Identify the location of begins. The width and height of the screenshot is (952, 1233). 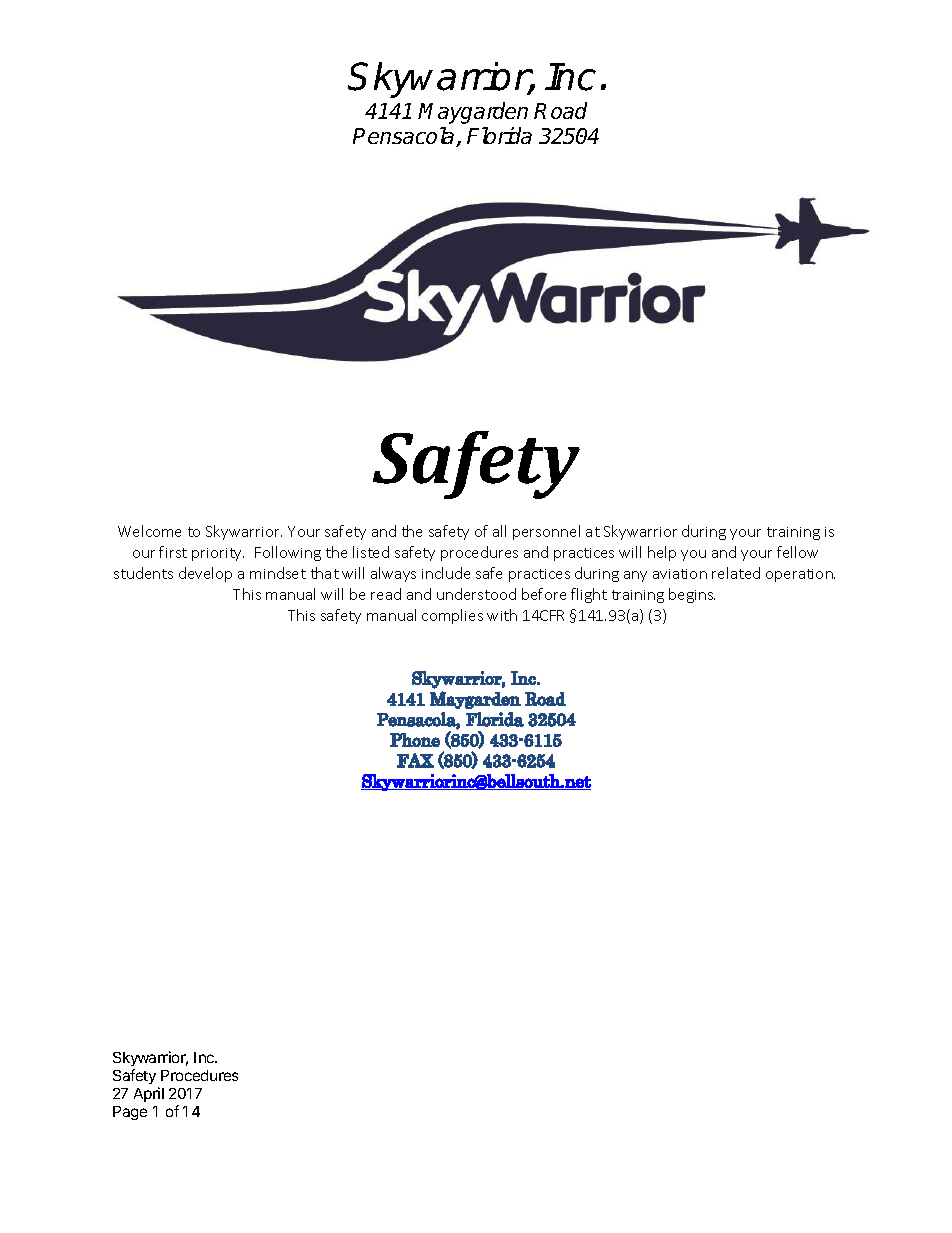
(692, 595).
